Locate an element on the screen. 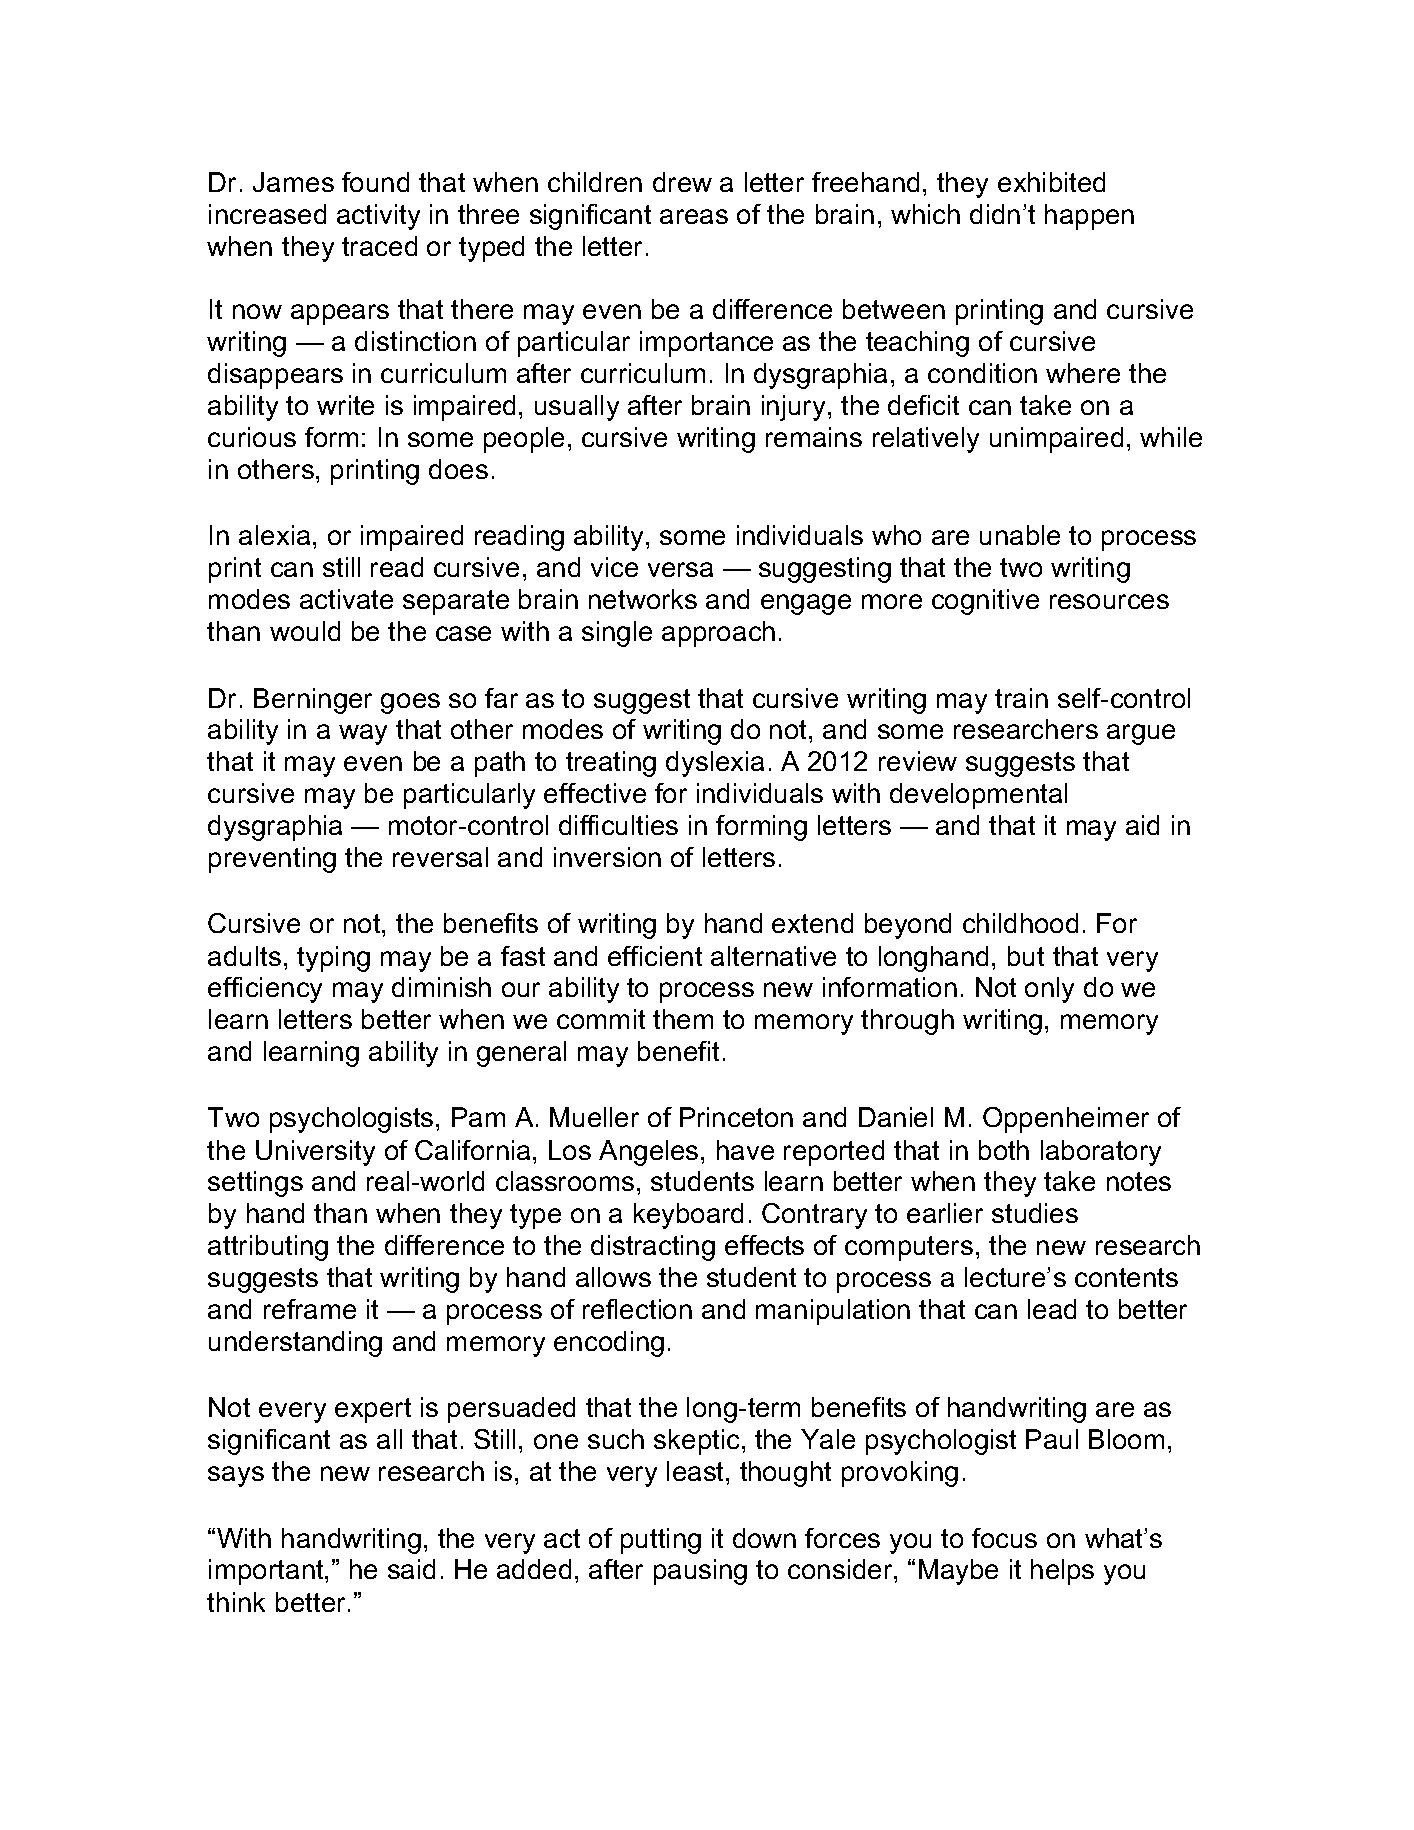 This screenshot has width=1414, height=1830. Oppenheimer is located at coordinates (1066, 1120).
